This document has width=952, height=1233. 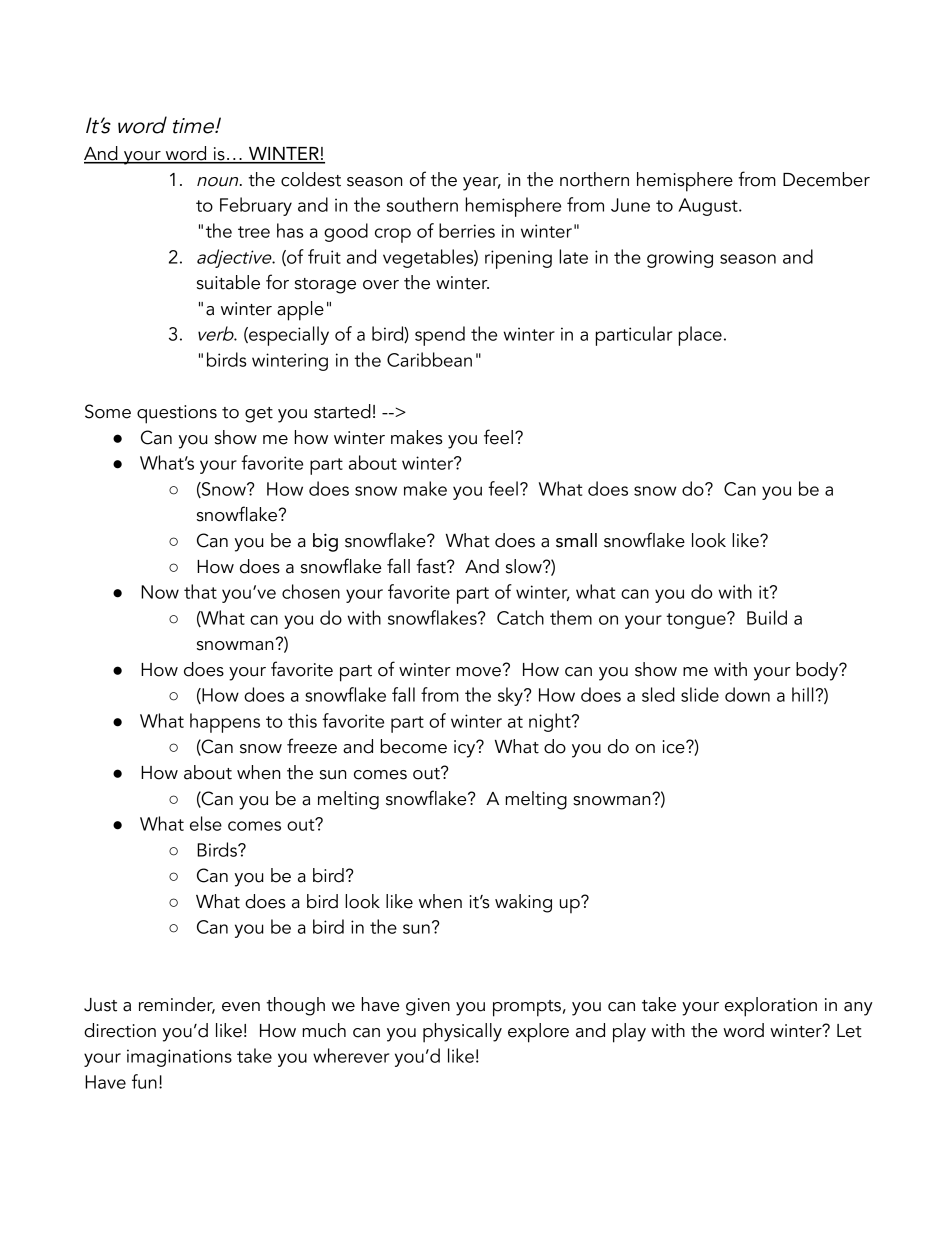 I want to click on small, so click(x=576, y=540).
